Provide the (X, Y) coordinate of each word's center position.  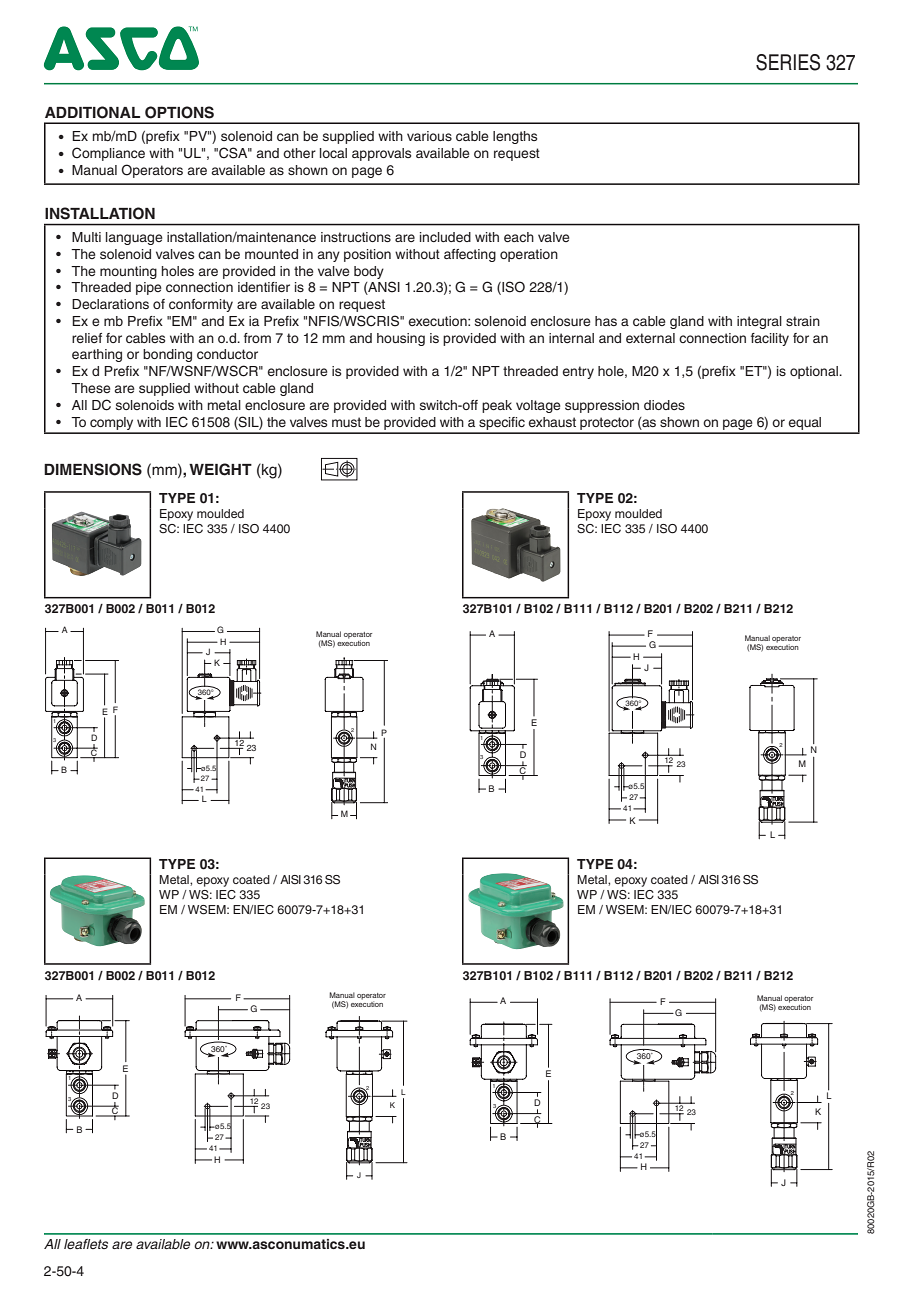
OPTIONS (179, 112)
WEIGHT (220, 469)
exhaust (552, 422)
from (257, 338)
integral (759, 322)
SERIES (788, 62)
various (429, 136)
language (134, 238)
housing (401, 339)
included (445, 237)
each (519, 237)
